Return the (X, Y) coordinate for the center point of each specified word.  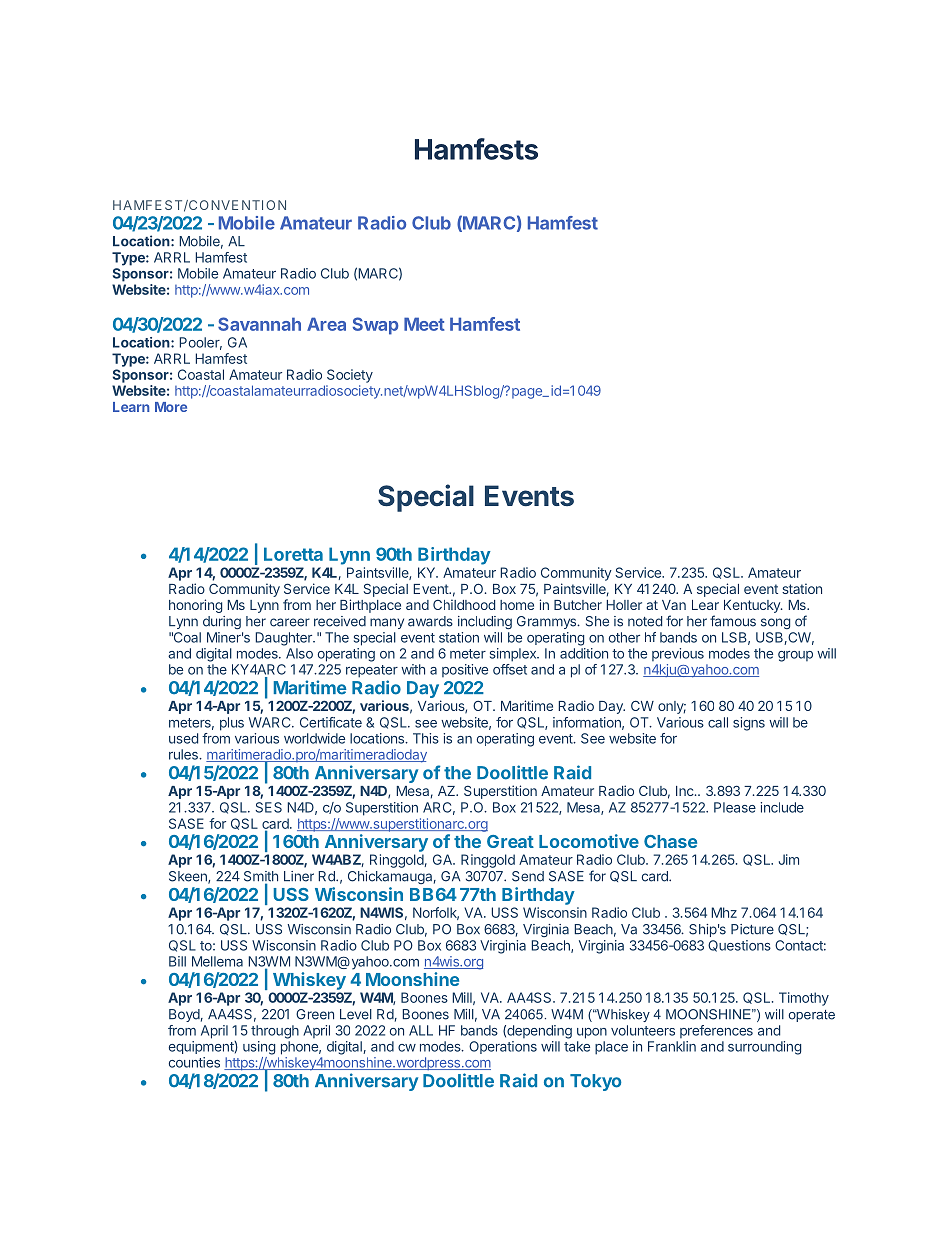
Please (735, 807)
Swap (375, 326)
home (517, 605)
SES (268, 807)
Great (510, 841)
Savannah (259, 324)
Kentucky (753, 606)
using (259, 1048)
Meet (424, 324)
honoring (195, 606)
